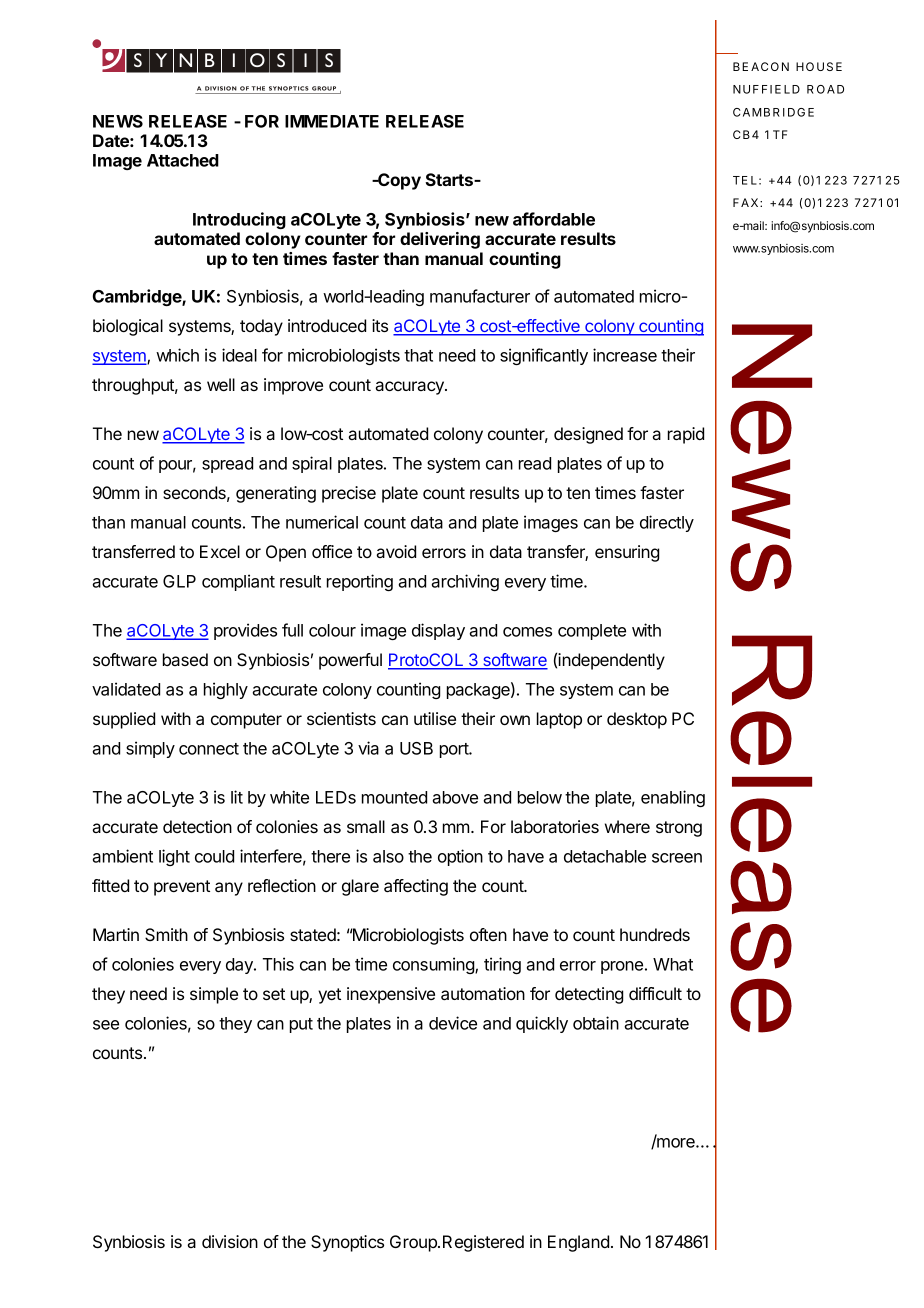 The width and height of the image is (924, 1308). Describe the element at coordinates (398, 181) in the image. I see `Copy` at that location.
